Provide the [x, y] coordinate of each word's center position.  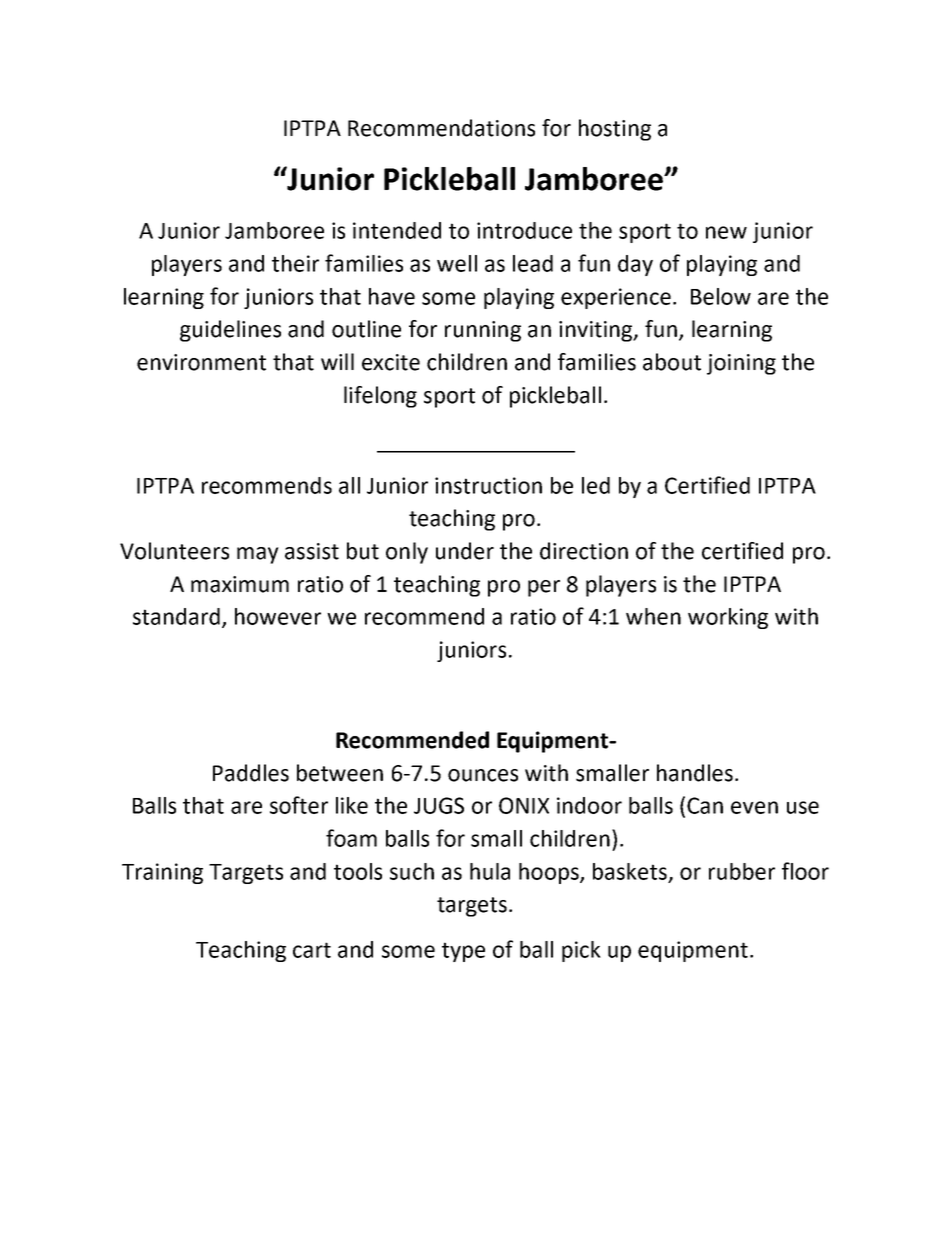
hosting [615, 130]
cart [312, 950]
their [295, 263]
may [258, 555]
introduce [524, 230]
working [728, 618]
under [465, 551]
